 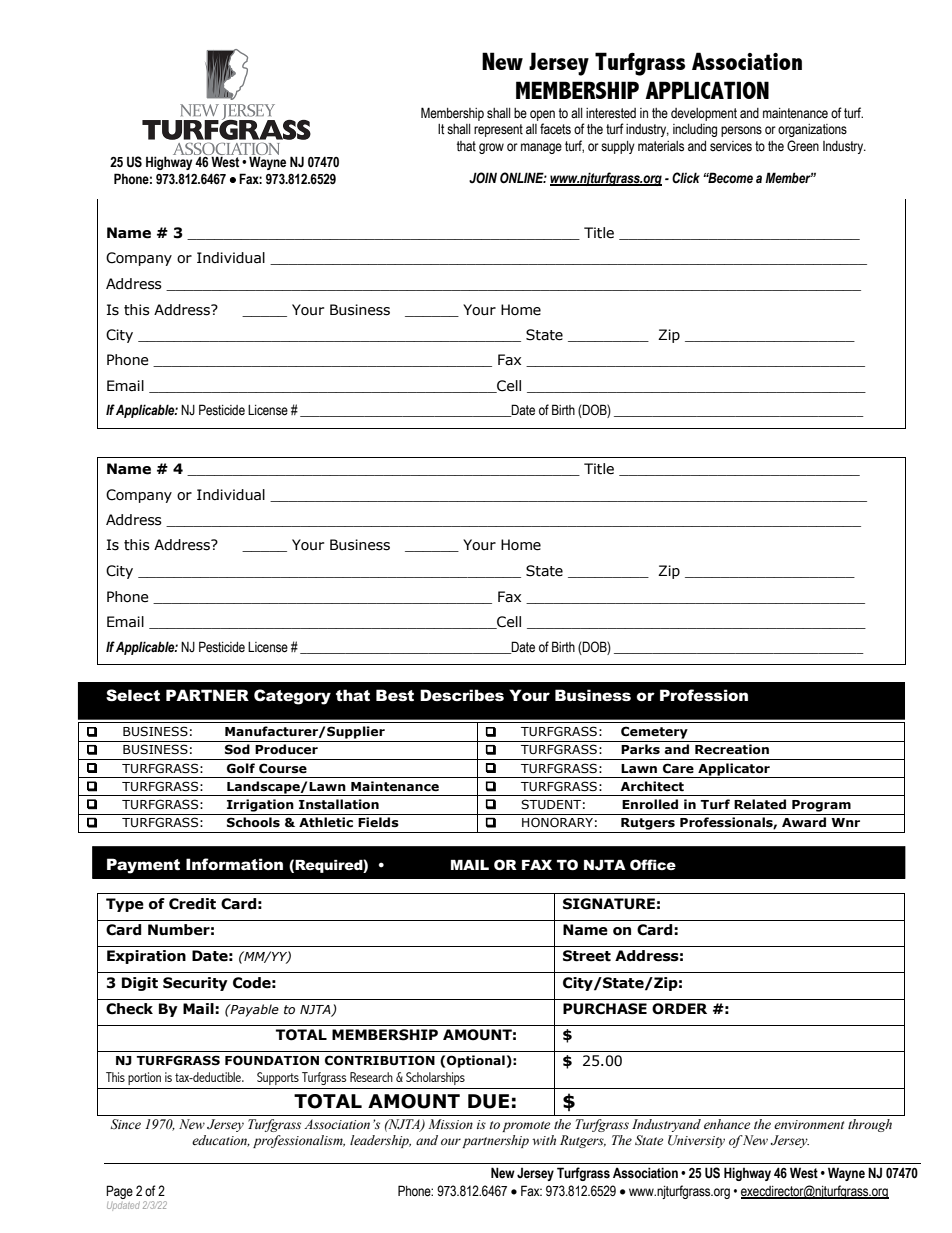 What do you see at coordinates (221, 1141) in the screenshot?
I see `education` at bounding box center [221, 1141].
